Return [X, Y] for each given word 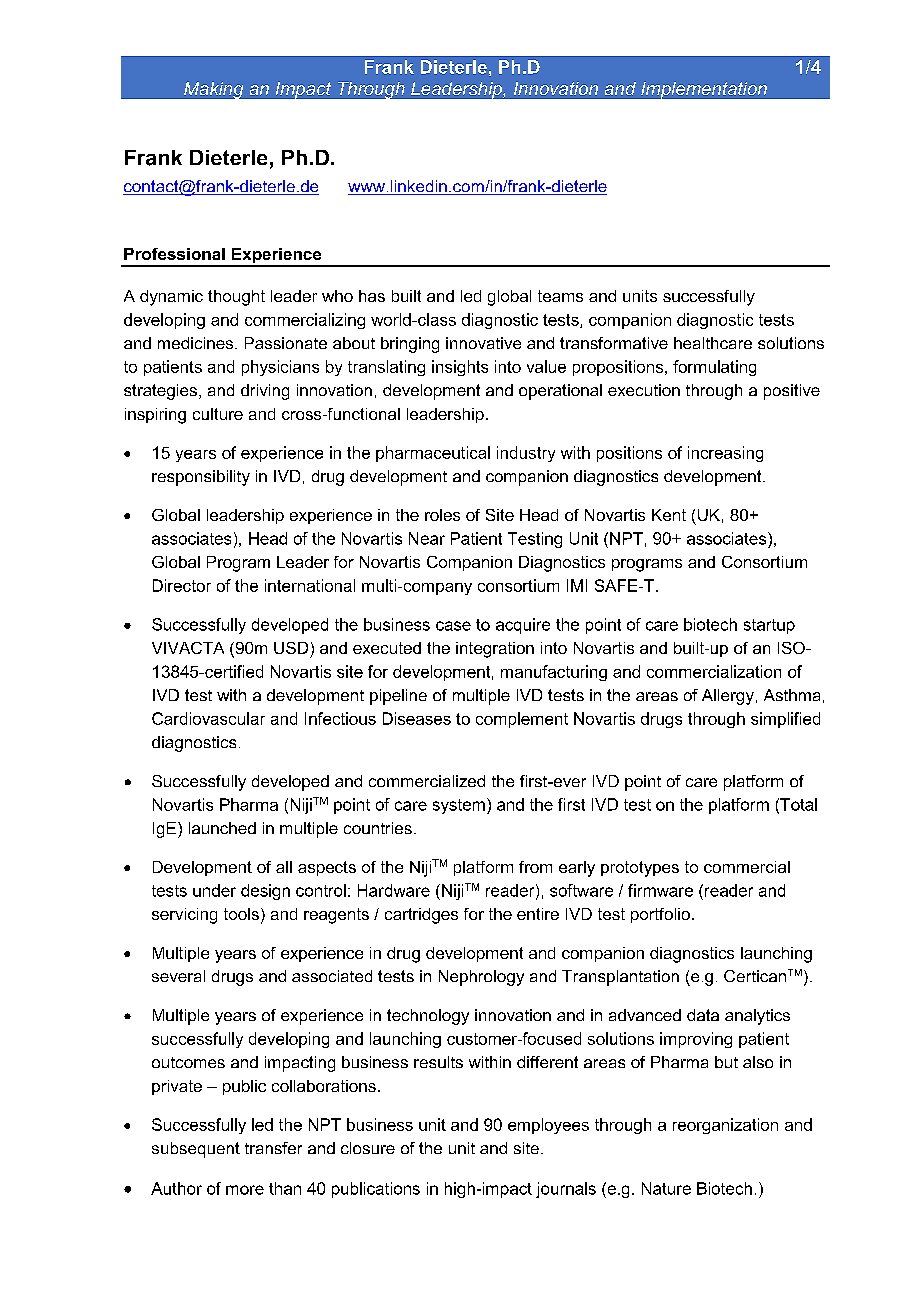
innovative [483, 343]
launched [222, 828]
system [459, 806]
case [453, 626]
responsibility [201, 478]
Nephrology [481, 978]
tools [241, 914]
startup [769, 626]
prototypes [640, 869]
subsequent [196, 1150]
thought [236, 298]
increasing [725, 454]
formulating [714, 368]
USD [291, 648]
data [703, 1015]
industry [526, 454]
